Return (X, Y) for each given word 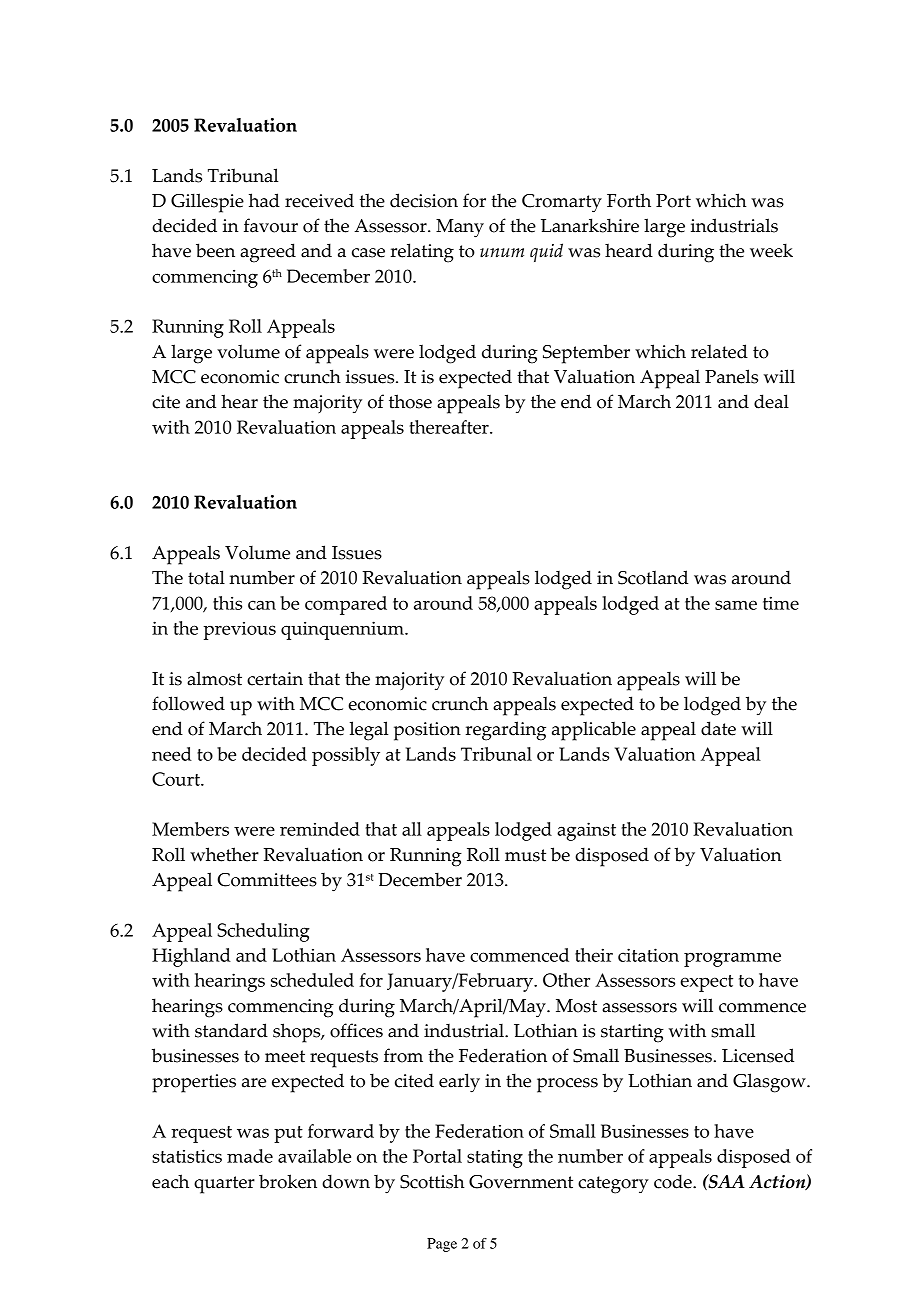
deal (771, 401)
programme (732, 959)
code (674, 1181)
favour (271, 225)
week (771, 250)
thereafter (450, 427)
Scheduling (263, 932)
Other (566, 980)
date (718, 728)
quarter (224, 1185)
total (206, 577)
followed (188, 703)
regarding (506, 731)
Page (442, 1245)
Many (460, 228)
